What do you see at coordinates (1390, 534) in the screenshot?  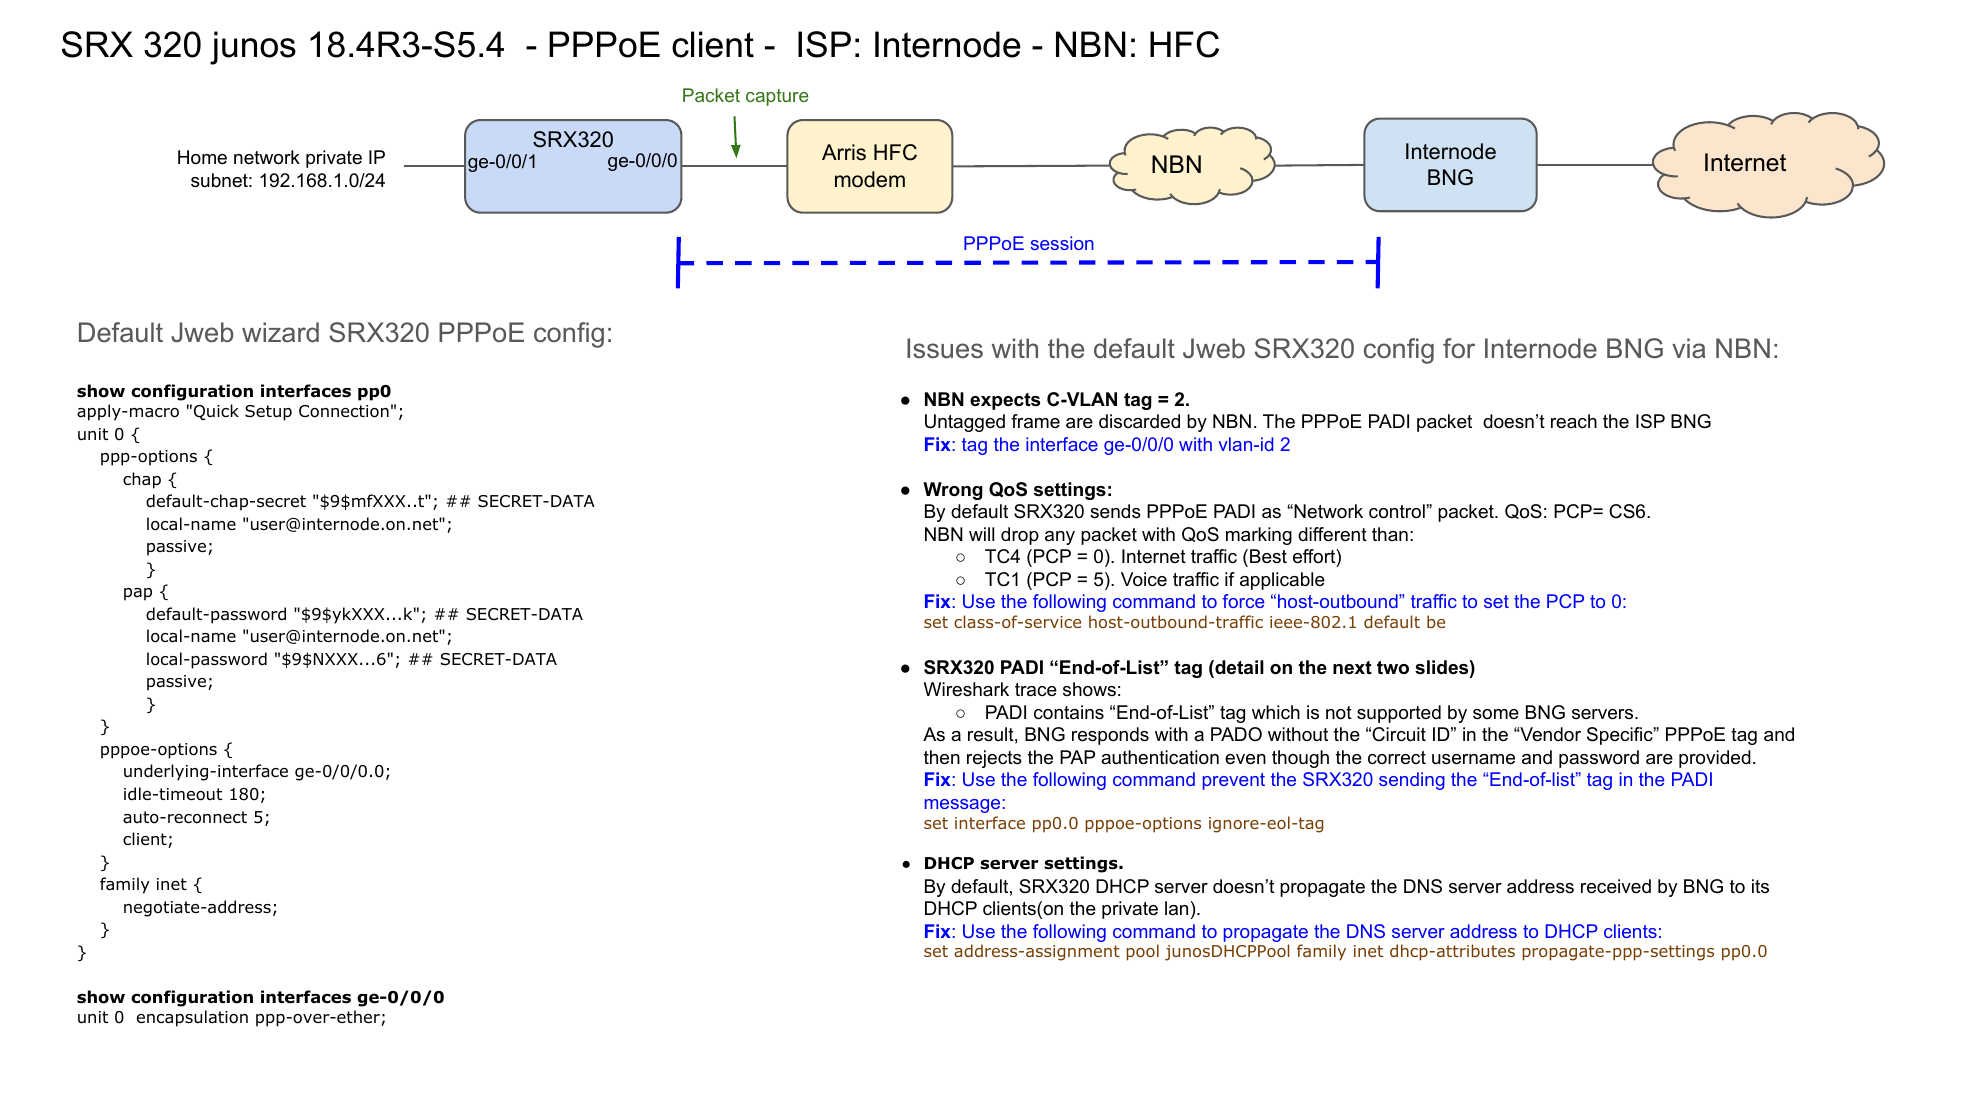 I see `than` at bounding box center [1390, 534].
